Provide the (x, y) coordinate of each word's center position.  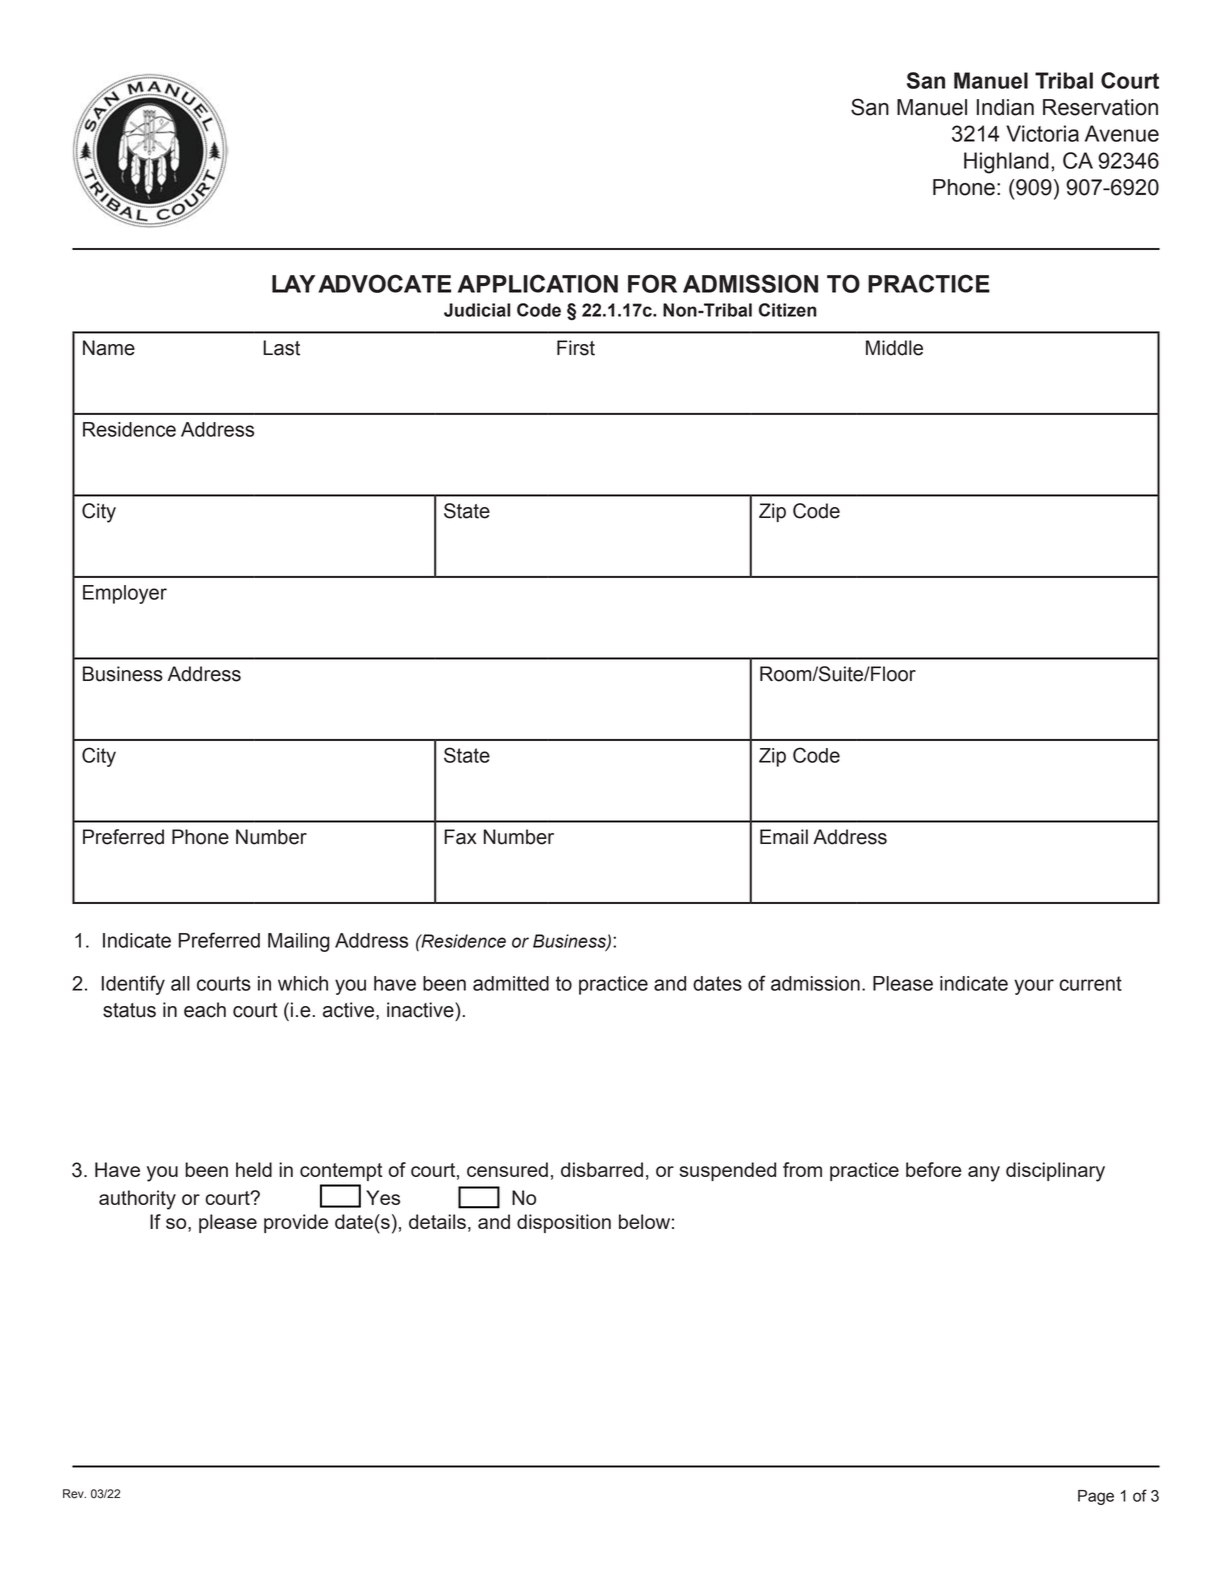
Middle (894, 348)
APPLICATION (538, 283)
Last (281, 348)
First (576, 348)
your (1034, 987)
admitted (511, 983)
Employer (125, 594)
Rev (74, 1494)
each (205, 1010)
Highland (1006, 163)
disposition (564, 1223)
